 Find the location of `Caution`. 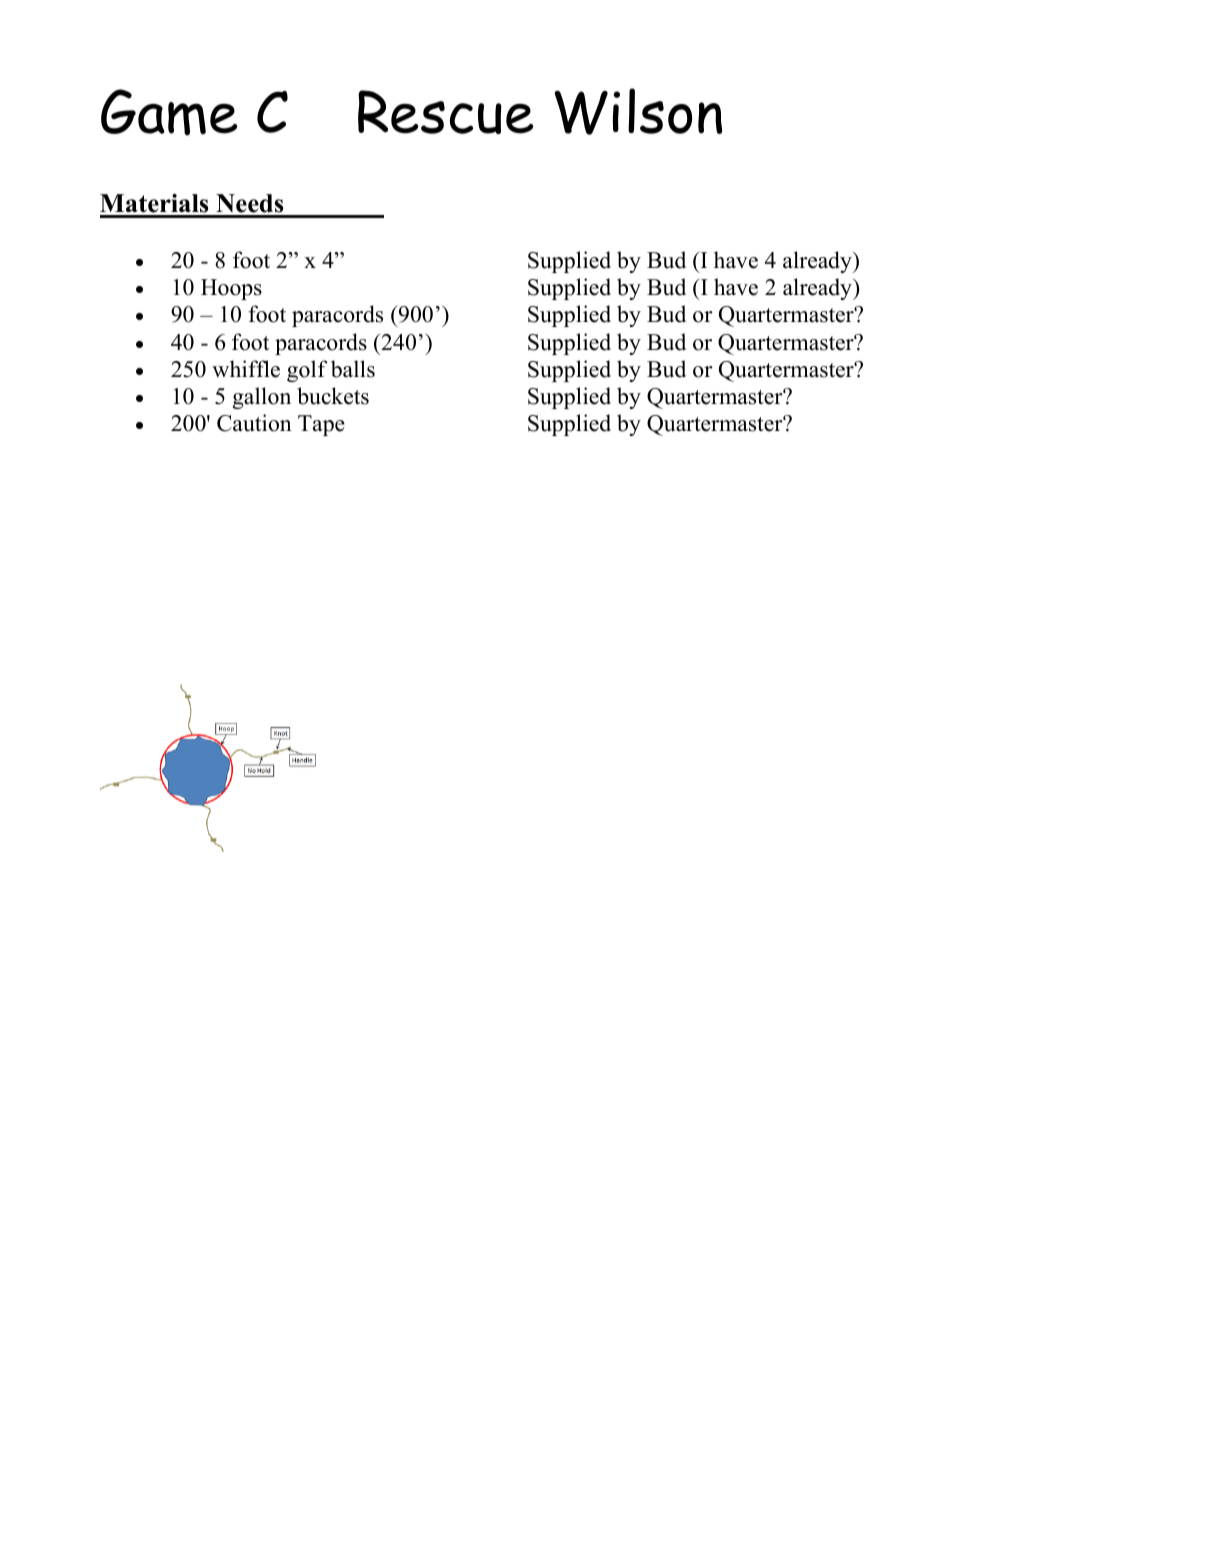

Caution is located at coordinates (254, 423).
